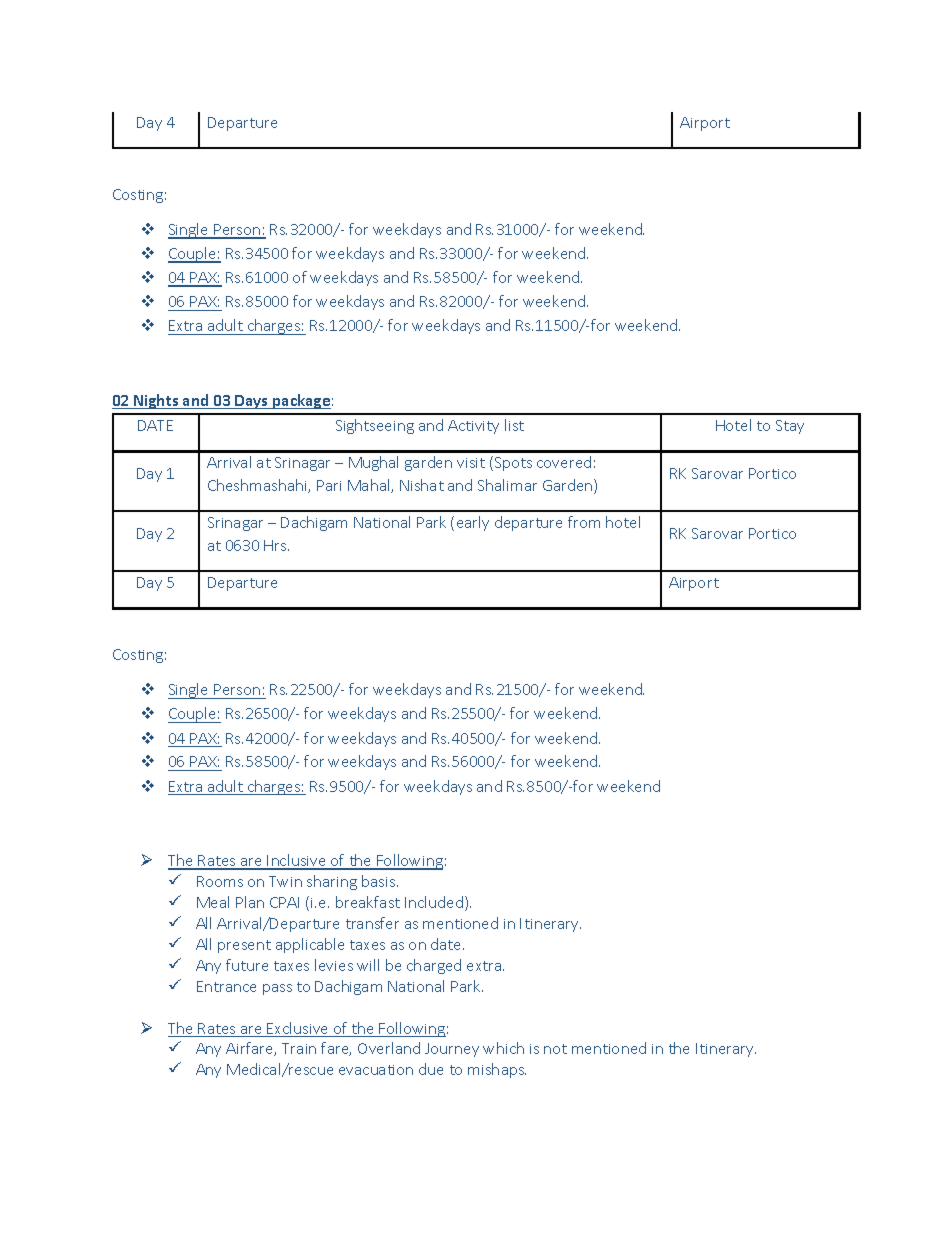 The width and height of the page is (952, 1233). I want to click on Train, so click(299, 1048).
